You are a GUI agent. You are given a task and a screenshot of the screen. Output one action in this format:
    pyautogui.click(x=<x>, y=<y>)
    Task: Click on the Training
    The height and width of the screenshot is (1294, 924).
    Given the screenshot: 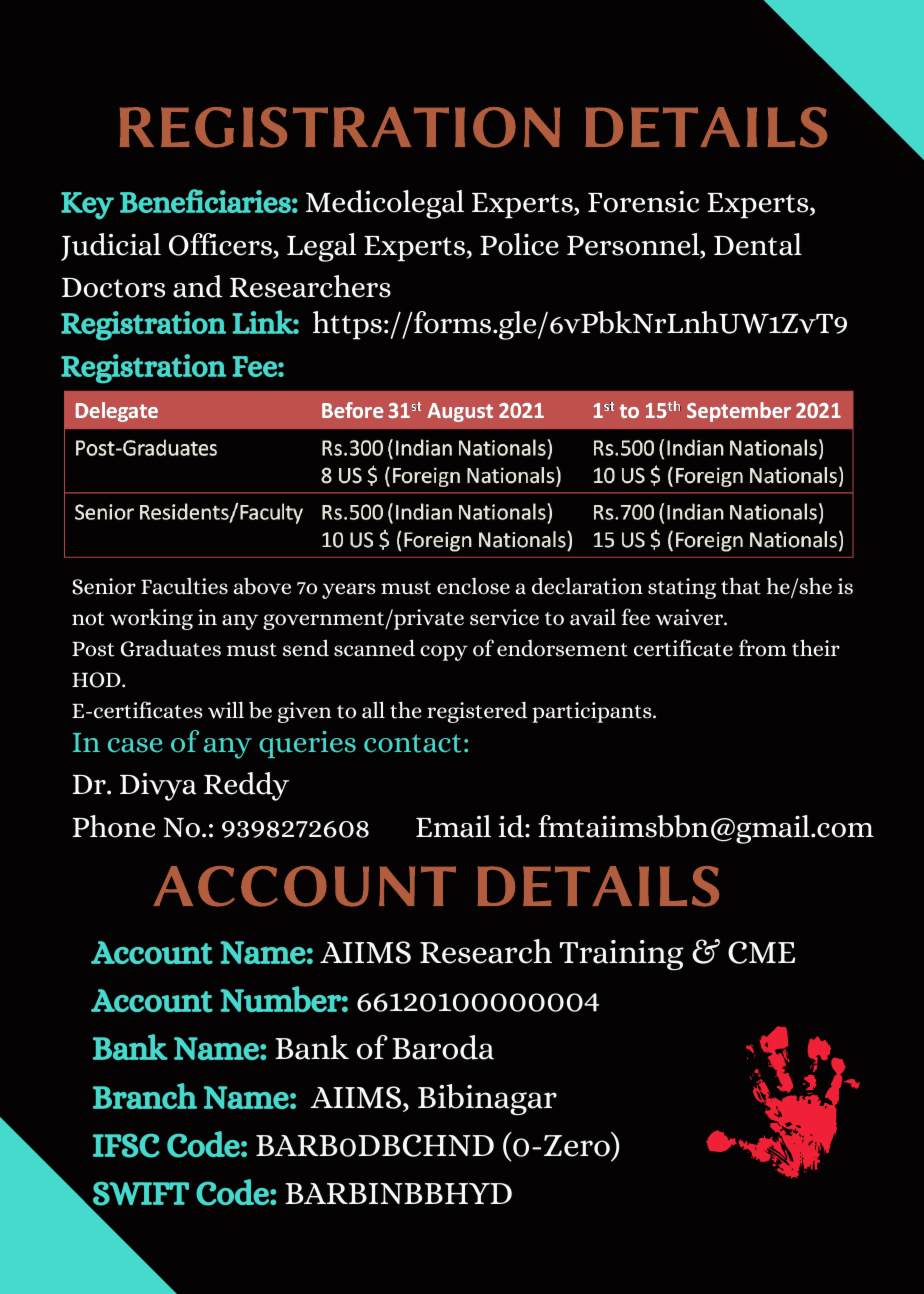 What is the action you would take?
    pyautogui.click(x=622, y=955)
